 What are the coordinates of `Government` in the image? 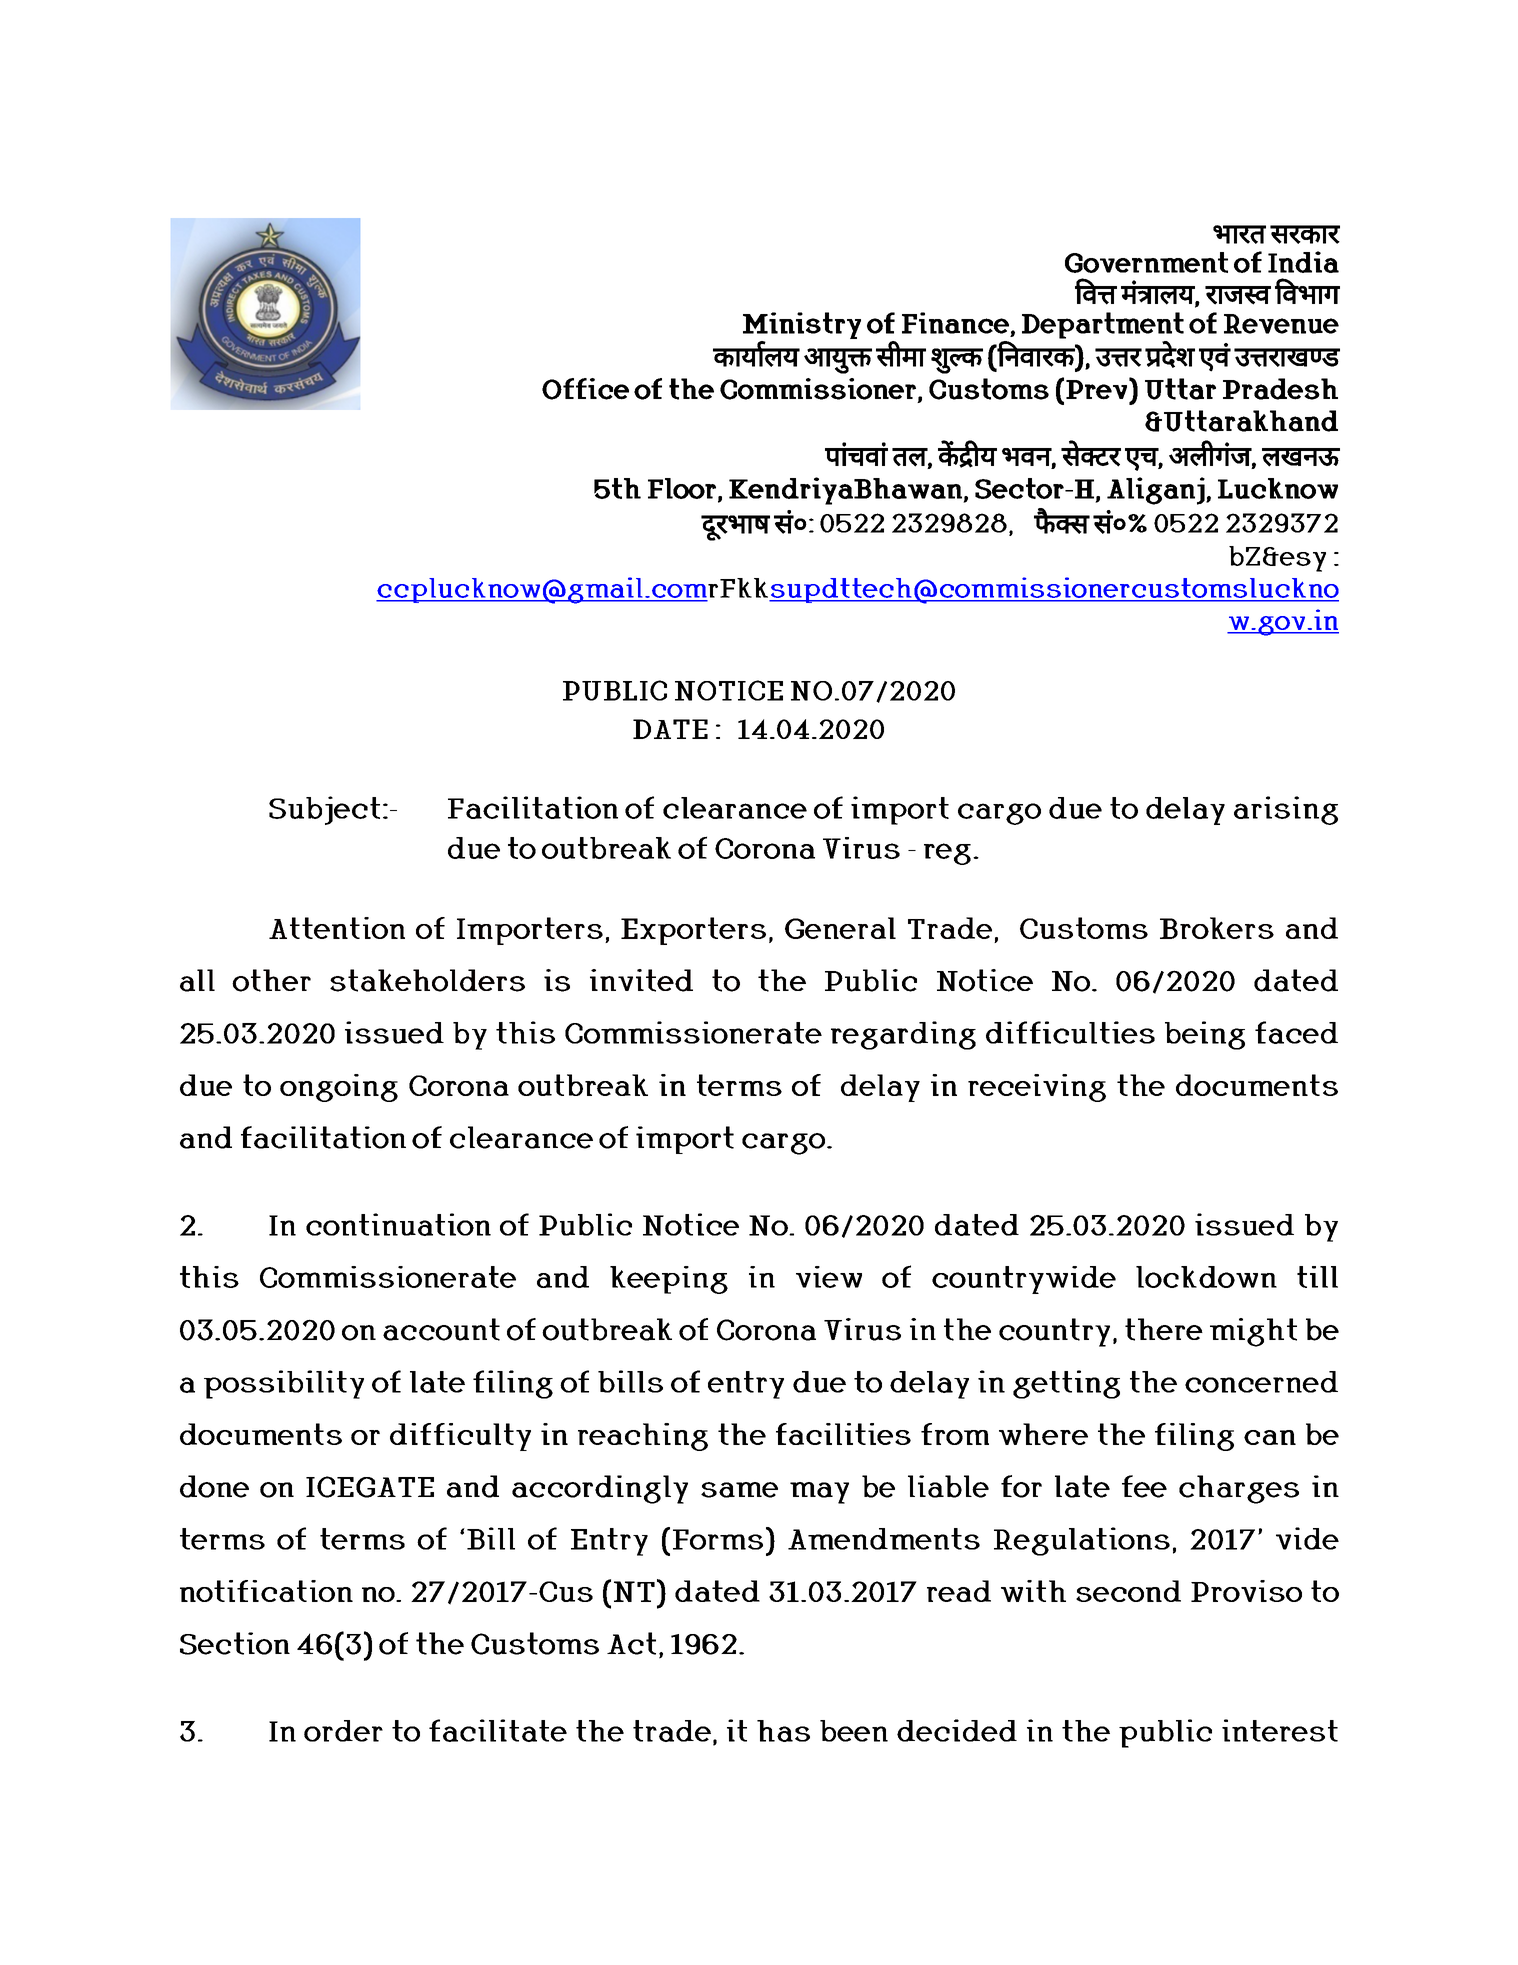 It's located at (1146, 262).
